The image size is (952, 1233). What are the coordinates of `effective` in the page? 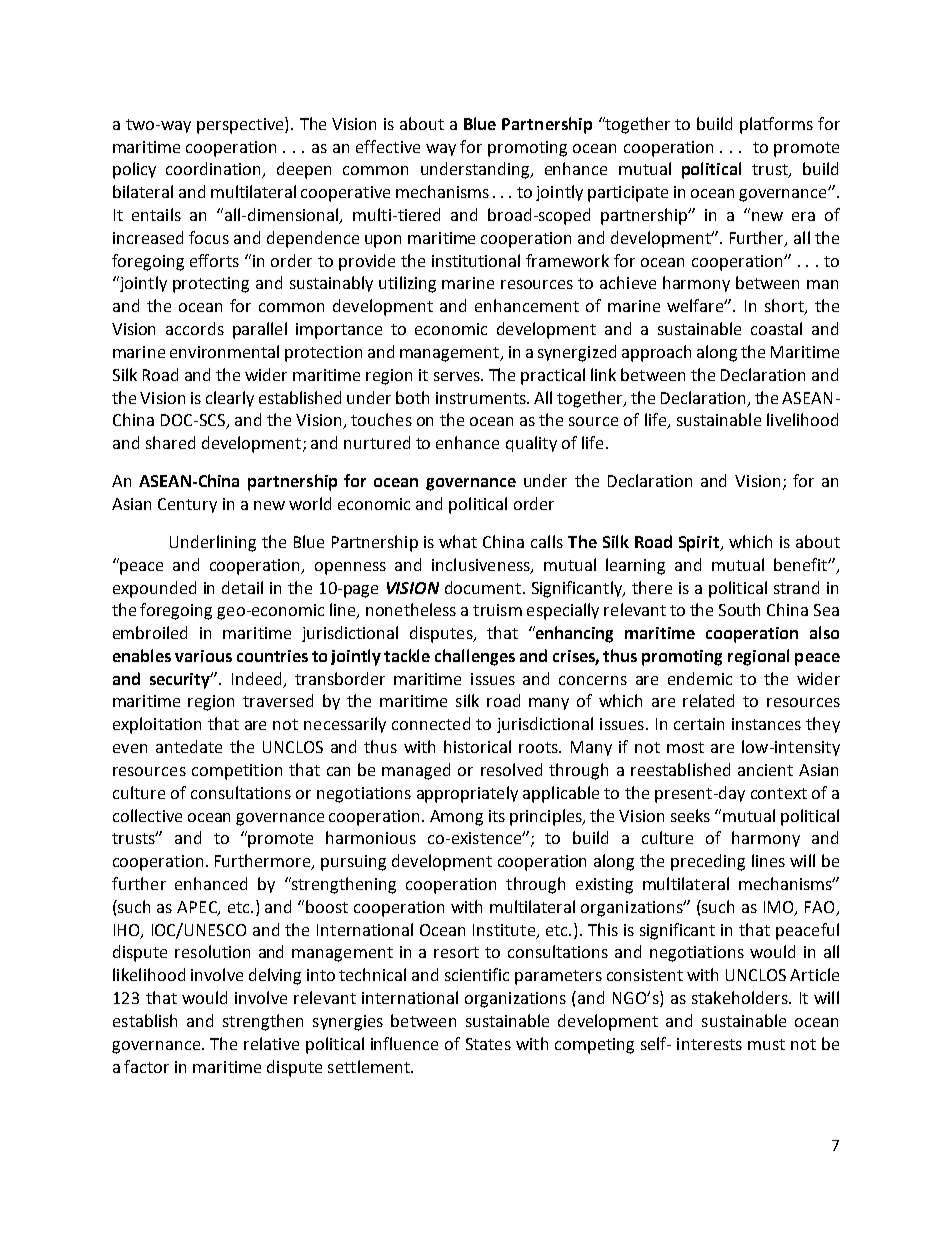 It's located at (388, 146).
